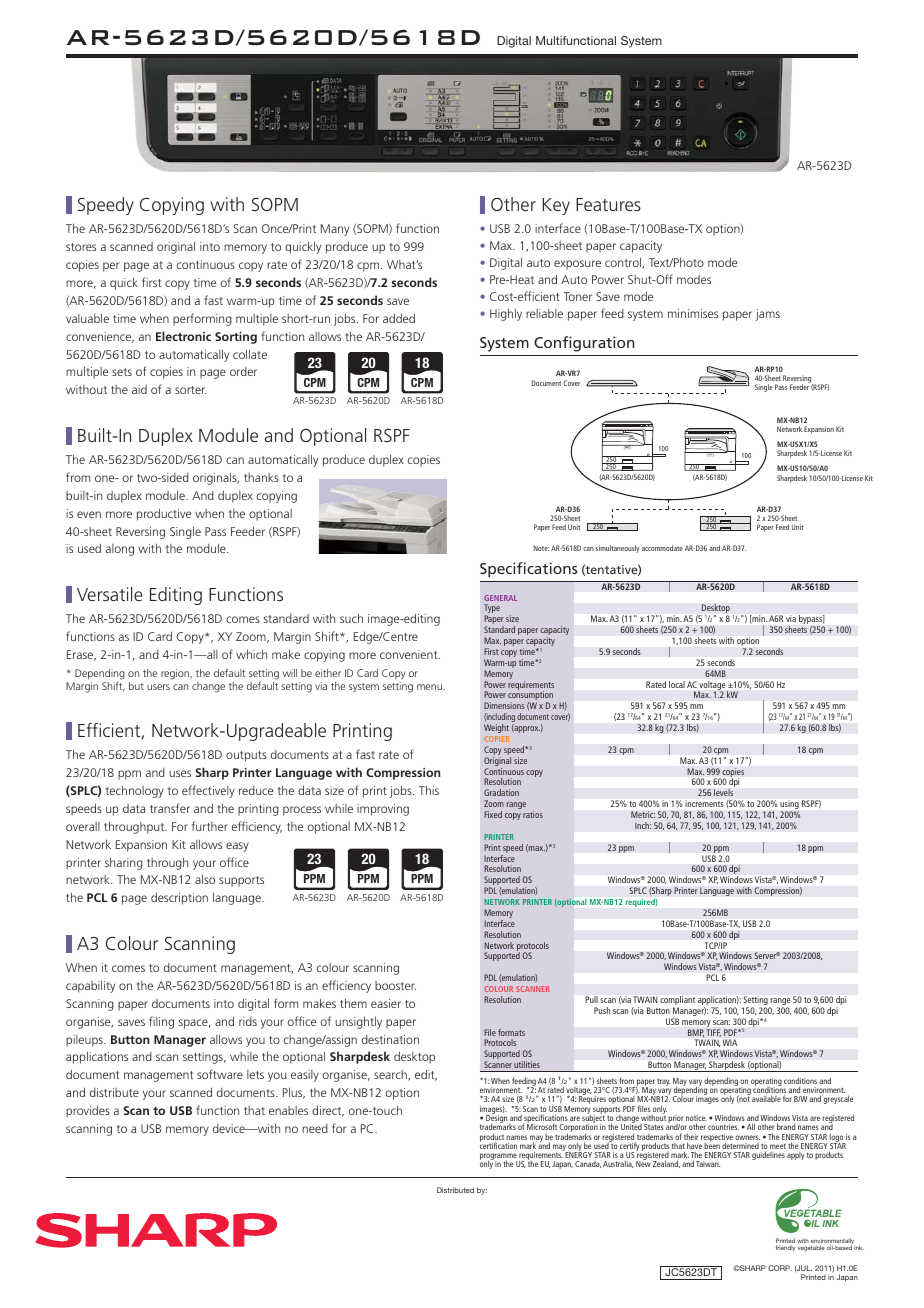 This page has height=1308, width=924. Describe the element at coordinates (556, 206) in the page. I see `Key` at that location.
